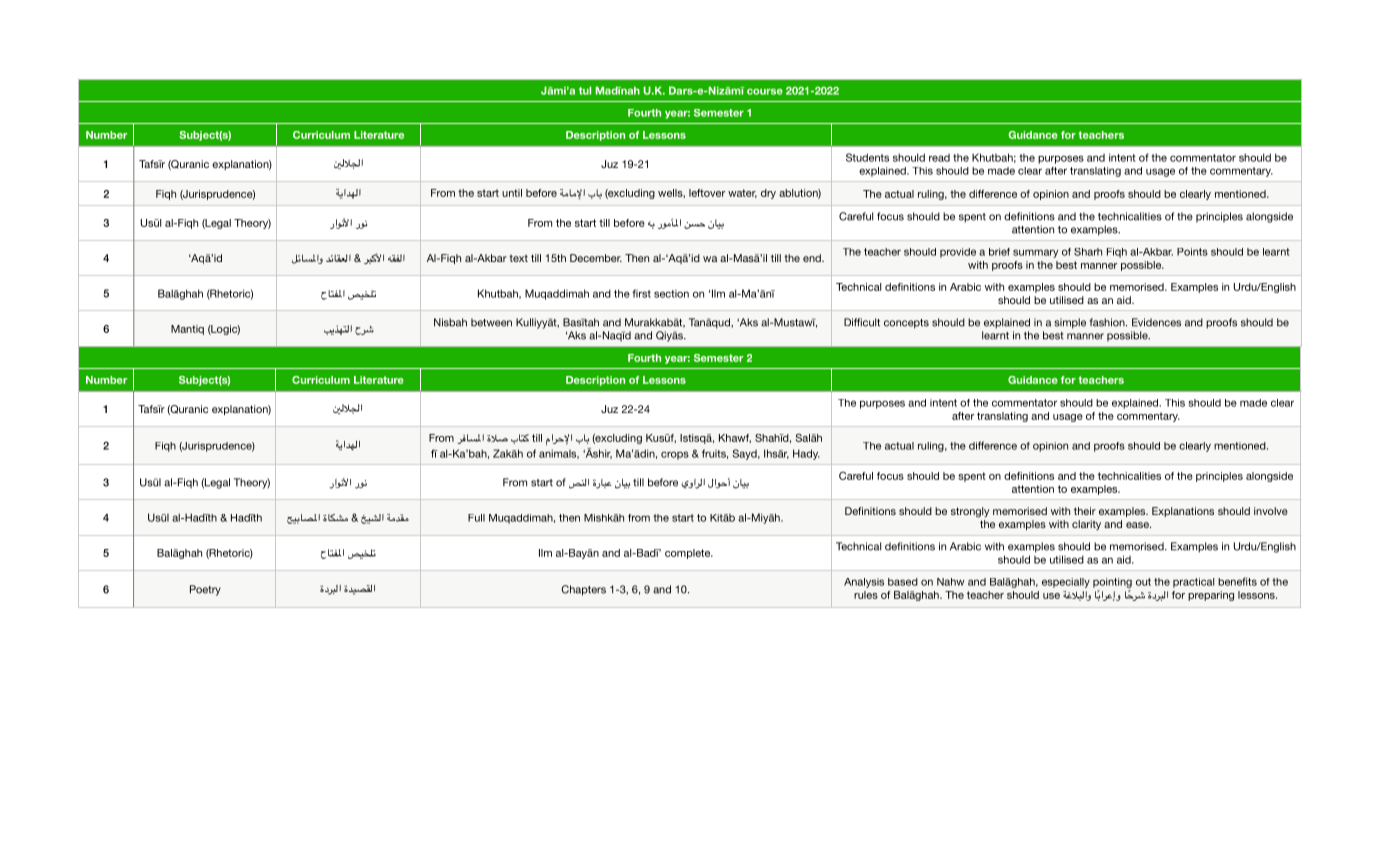 The height and width of the page is (868, 1382). I want to click on end, so click(813, 258).
